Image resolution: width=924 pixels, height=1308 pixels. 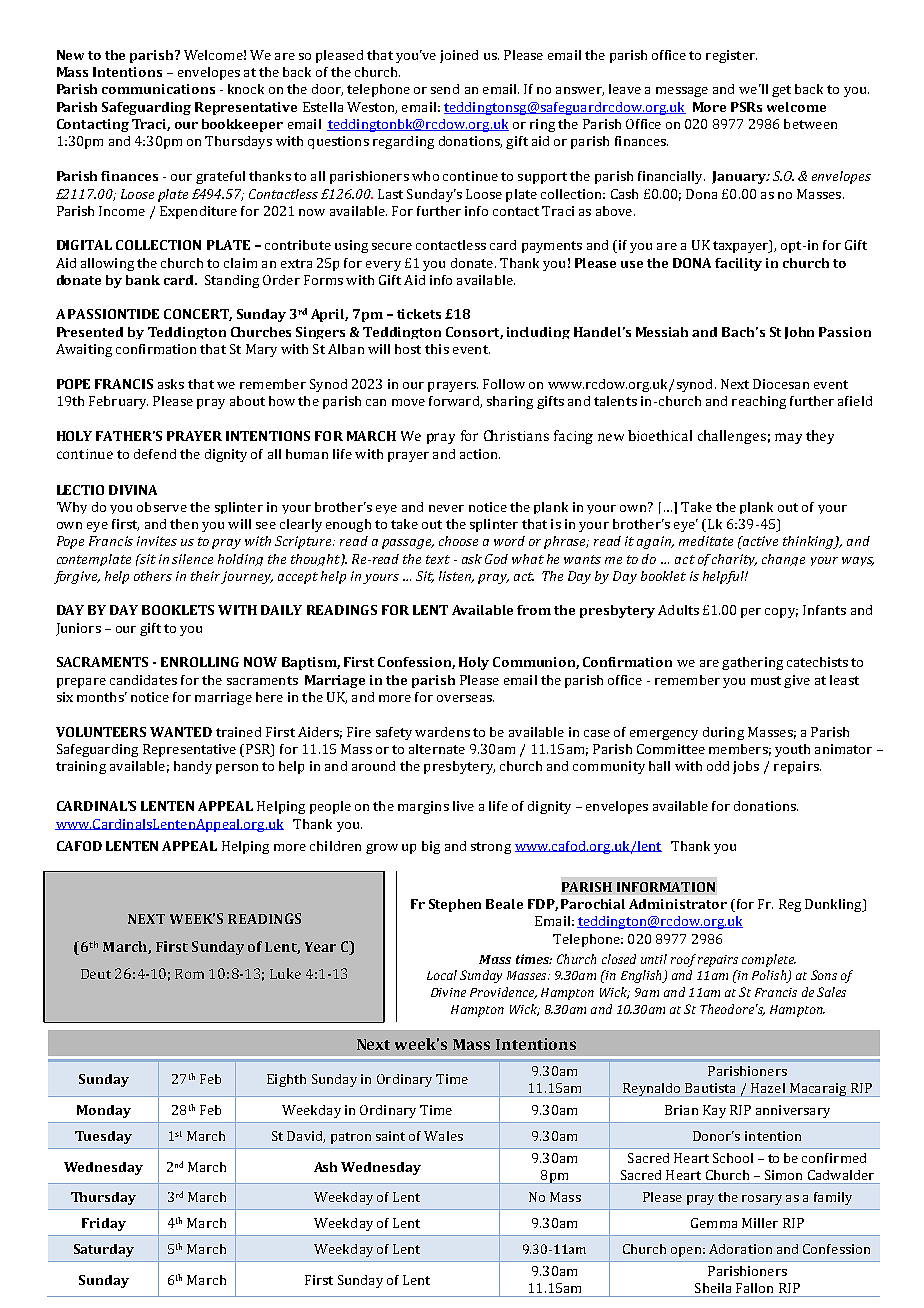 I want to click on send, so click(x=445, y=89).
